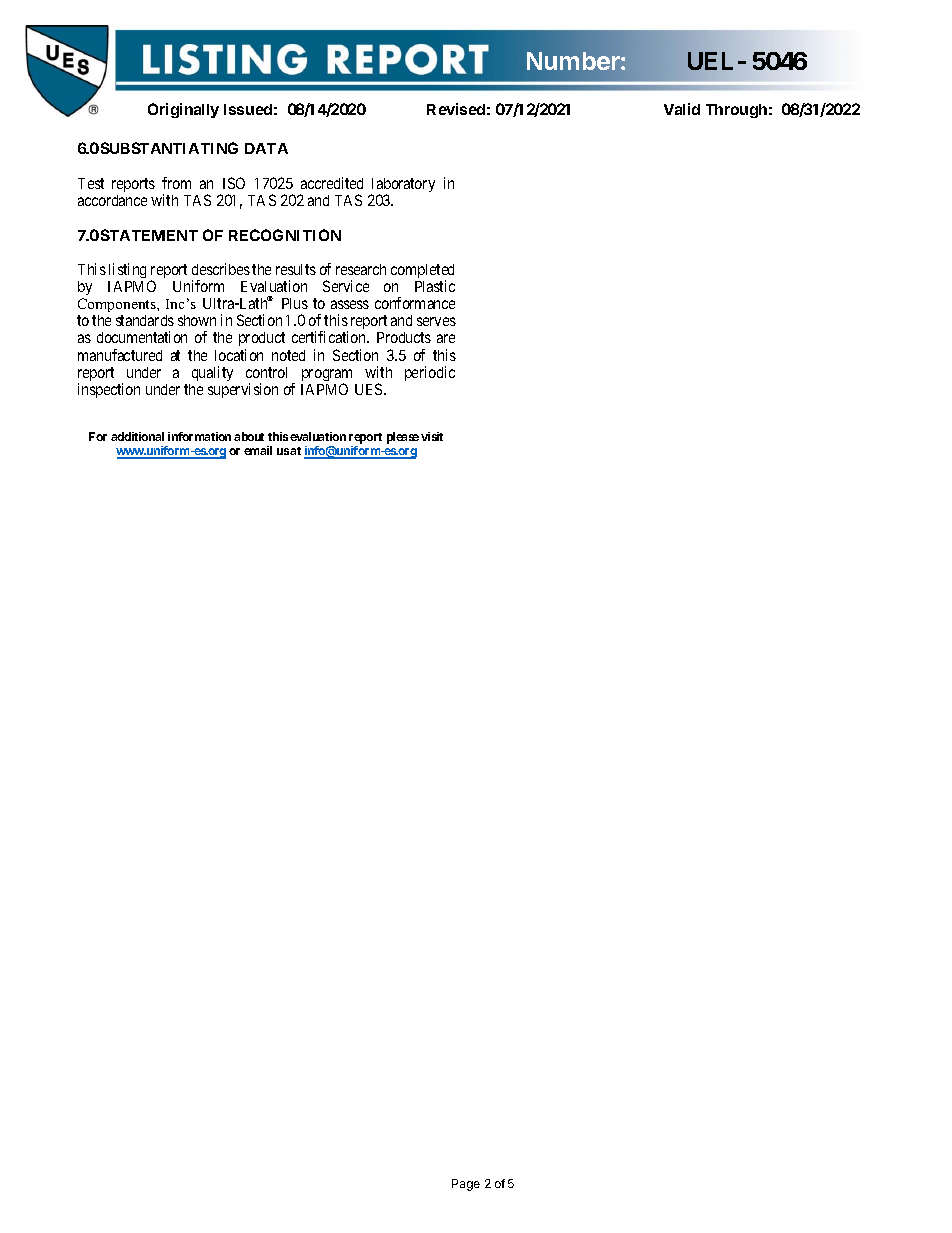  Describe the element at coordinates (432, 436) in the screenshot. I see `visit` at that location.
